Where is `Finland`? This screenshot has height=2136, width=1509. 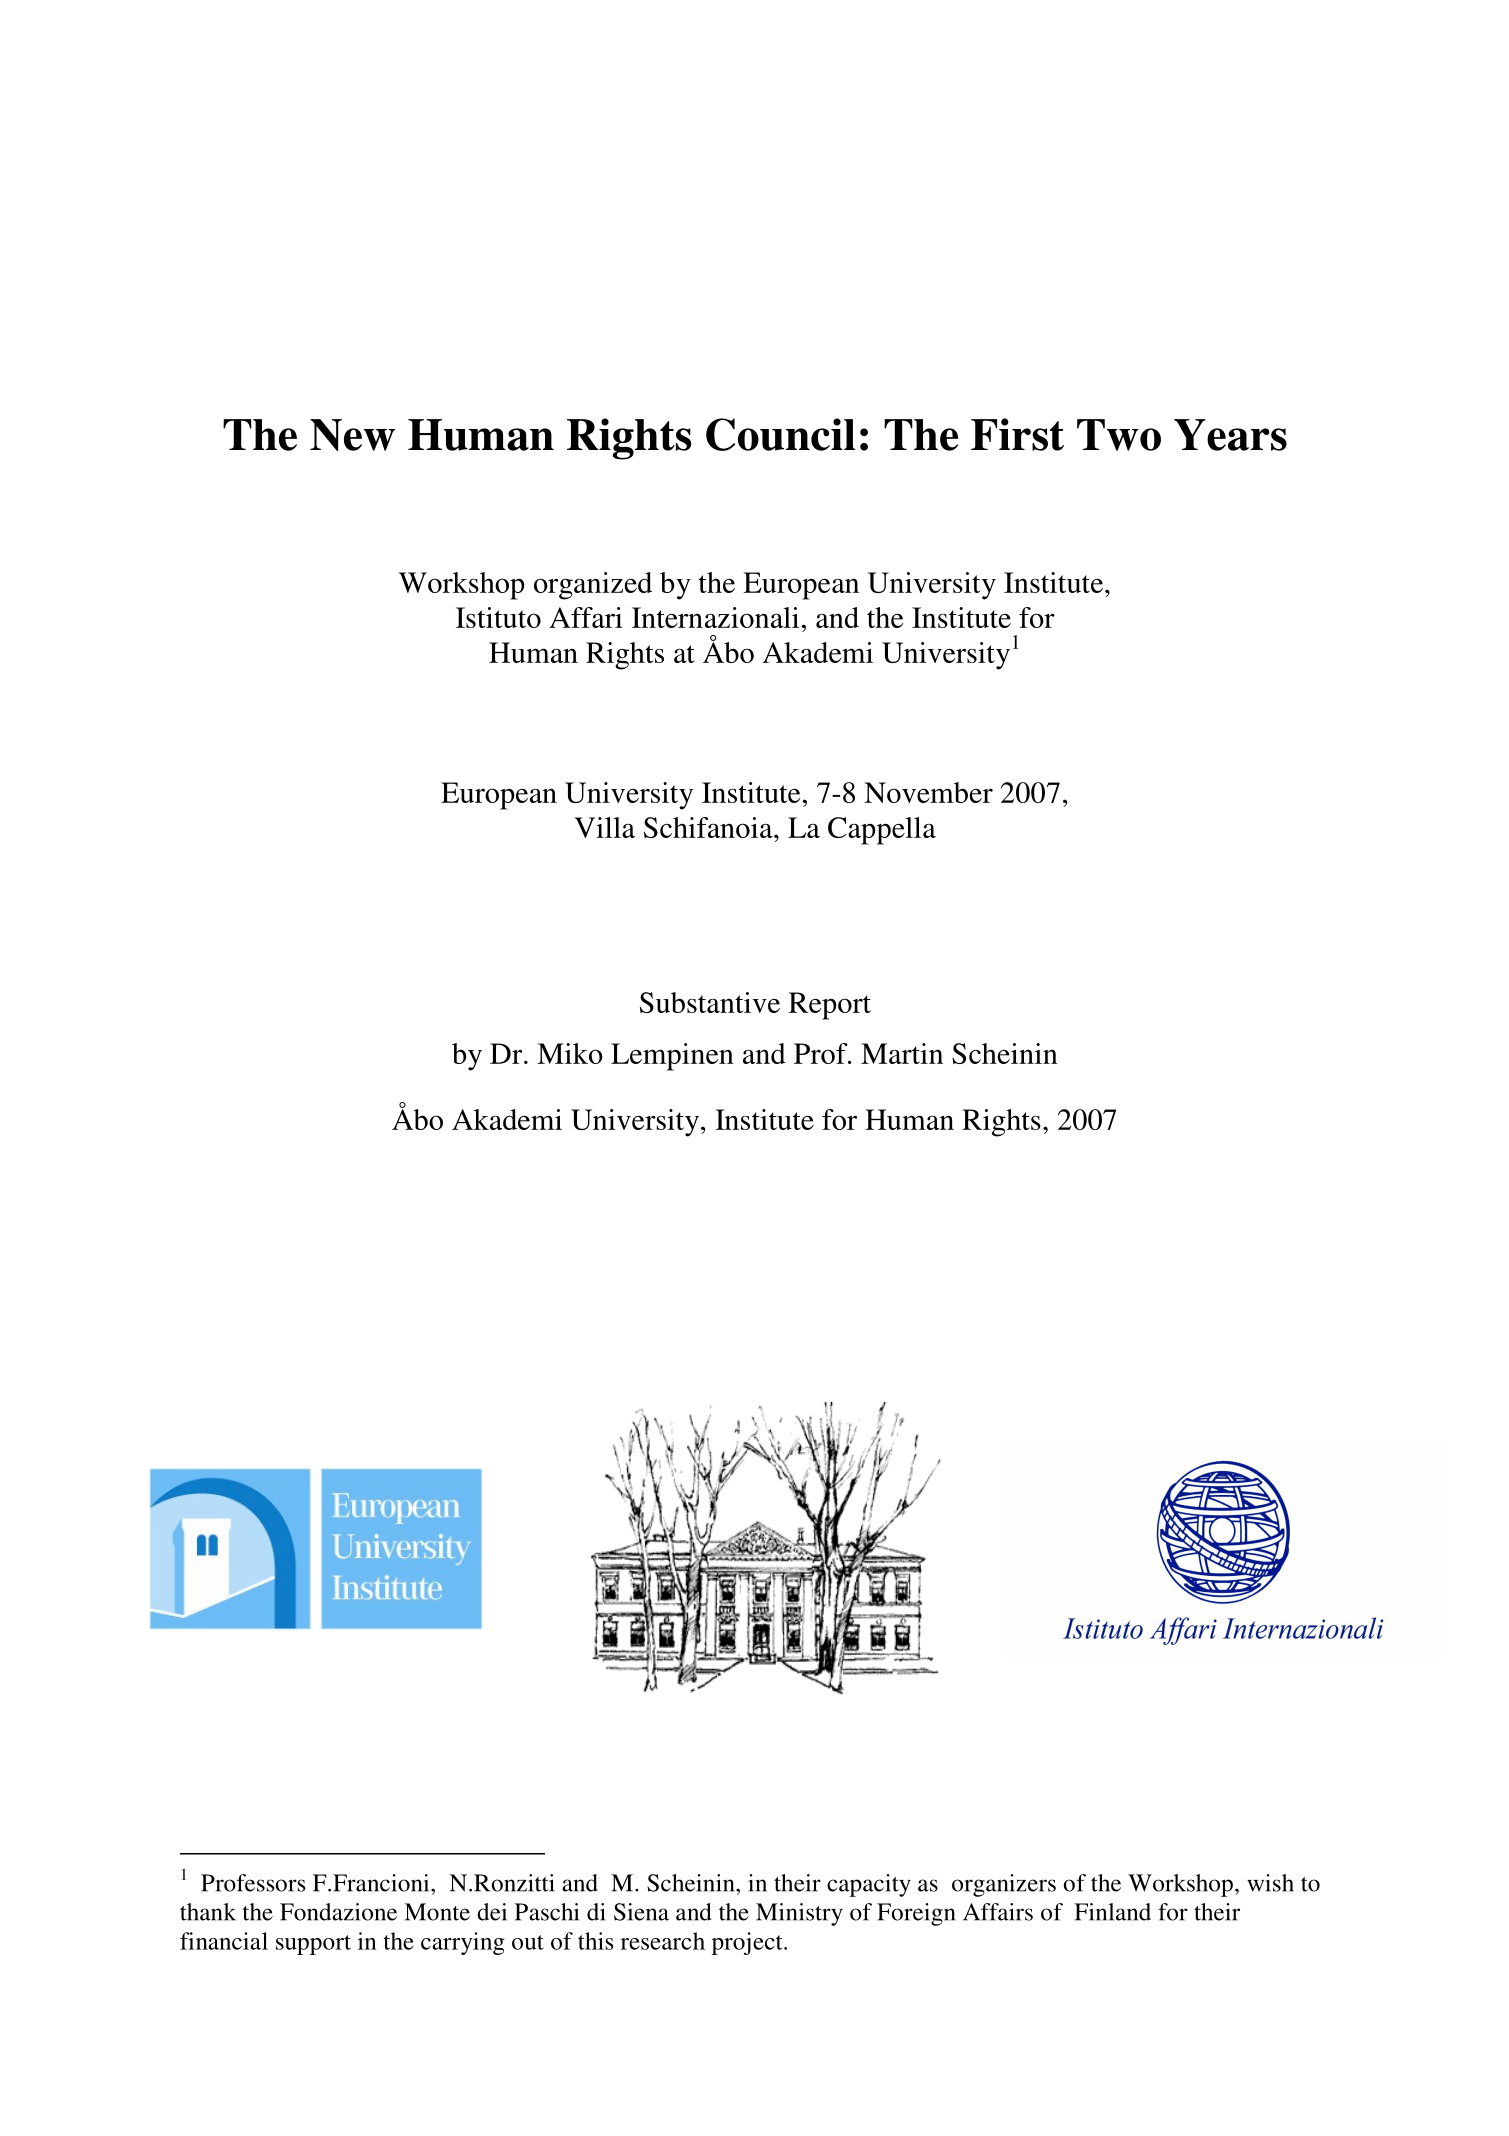
Finland is located at coordinates (1112, 1912).
